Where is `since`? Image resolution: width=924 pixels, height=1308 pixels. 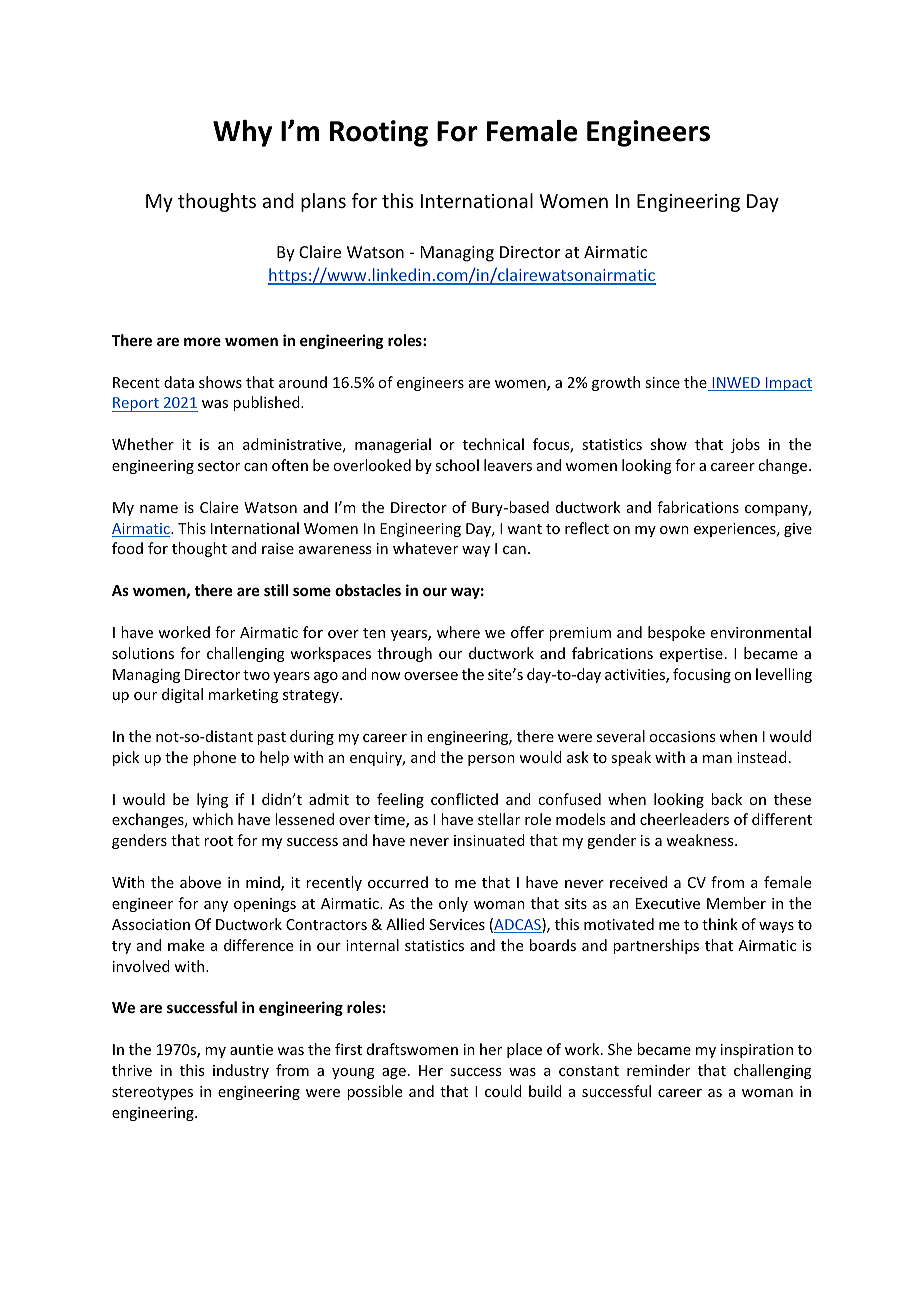
since is located at coordinates (662, 382).
